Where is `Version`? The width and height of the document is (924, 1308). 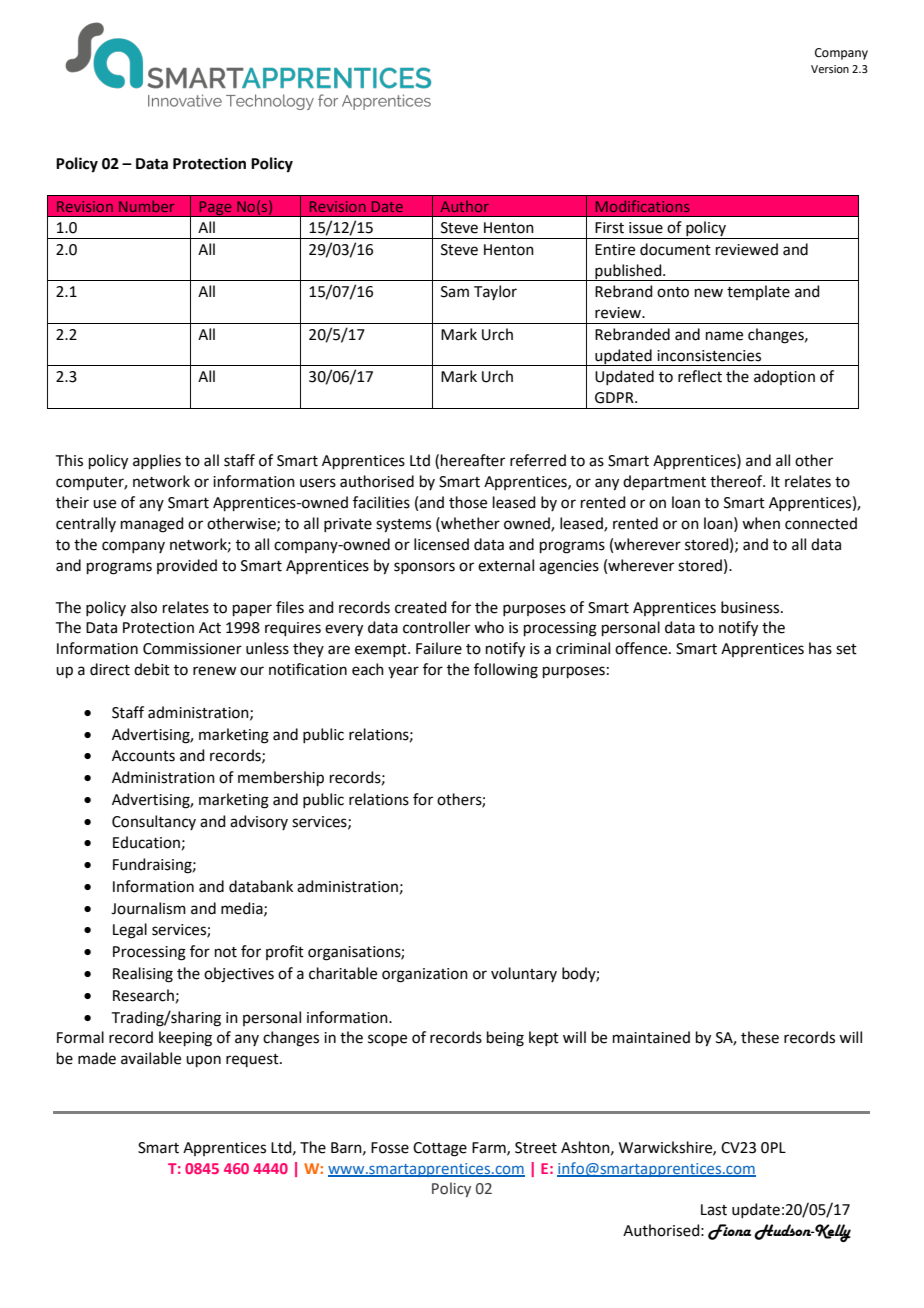 Version is located at coordinates (830, 69).
